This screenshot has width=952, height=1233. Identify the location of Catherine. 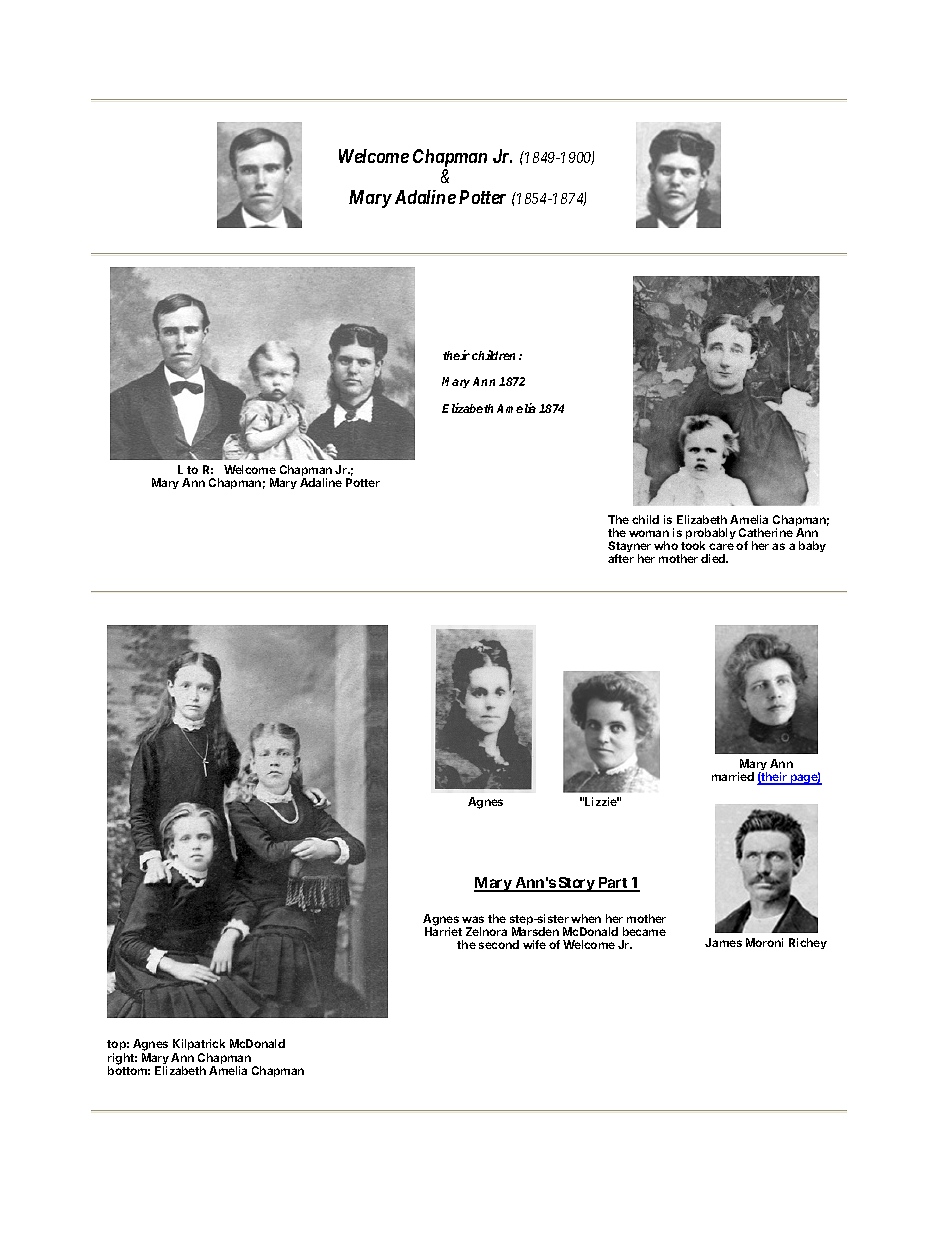
(766, 532).
